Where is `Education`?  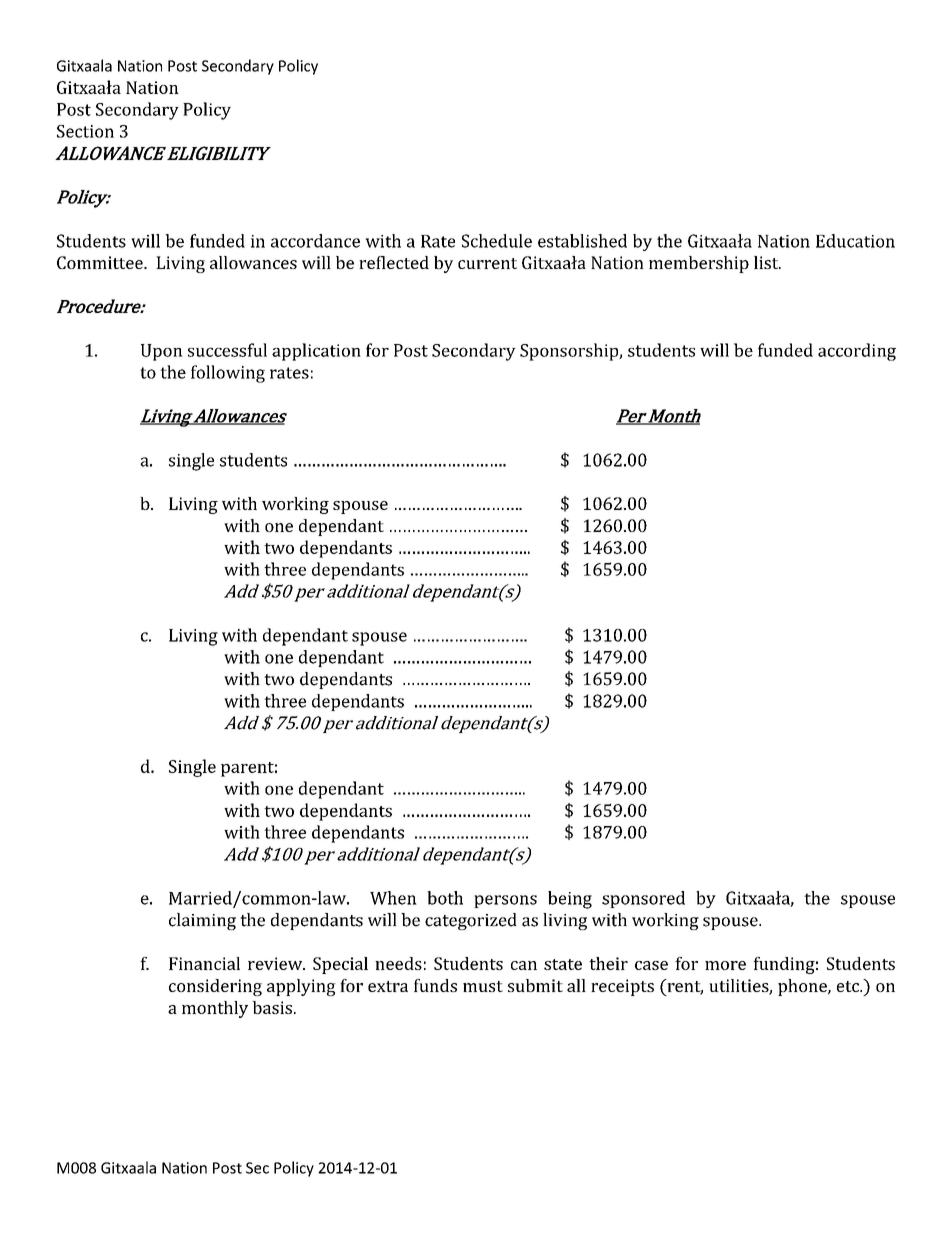 Education is located at coordinates (855, 241).
